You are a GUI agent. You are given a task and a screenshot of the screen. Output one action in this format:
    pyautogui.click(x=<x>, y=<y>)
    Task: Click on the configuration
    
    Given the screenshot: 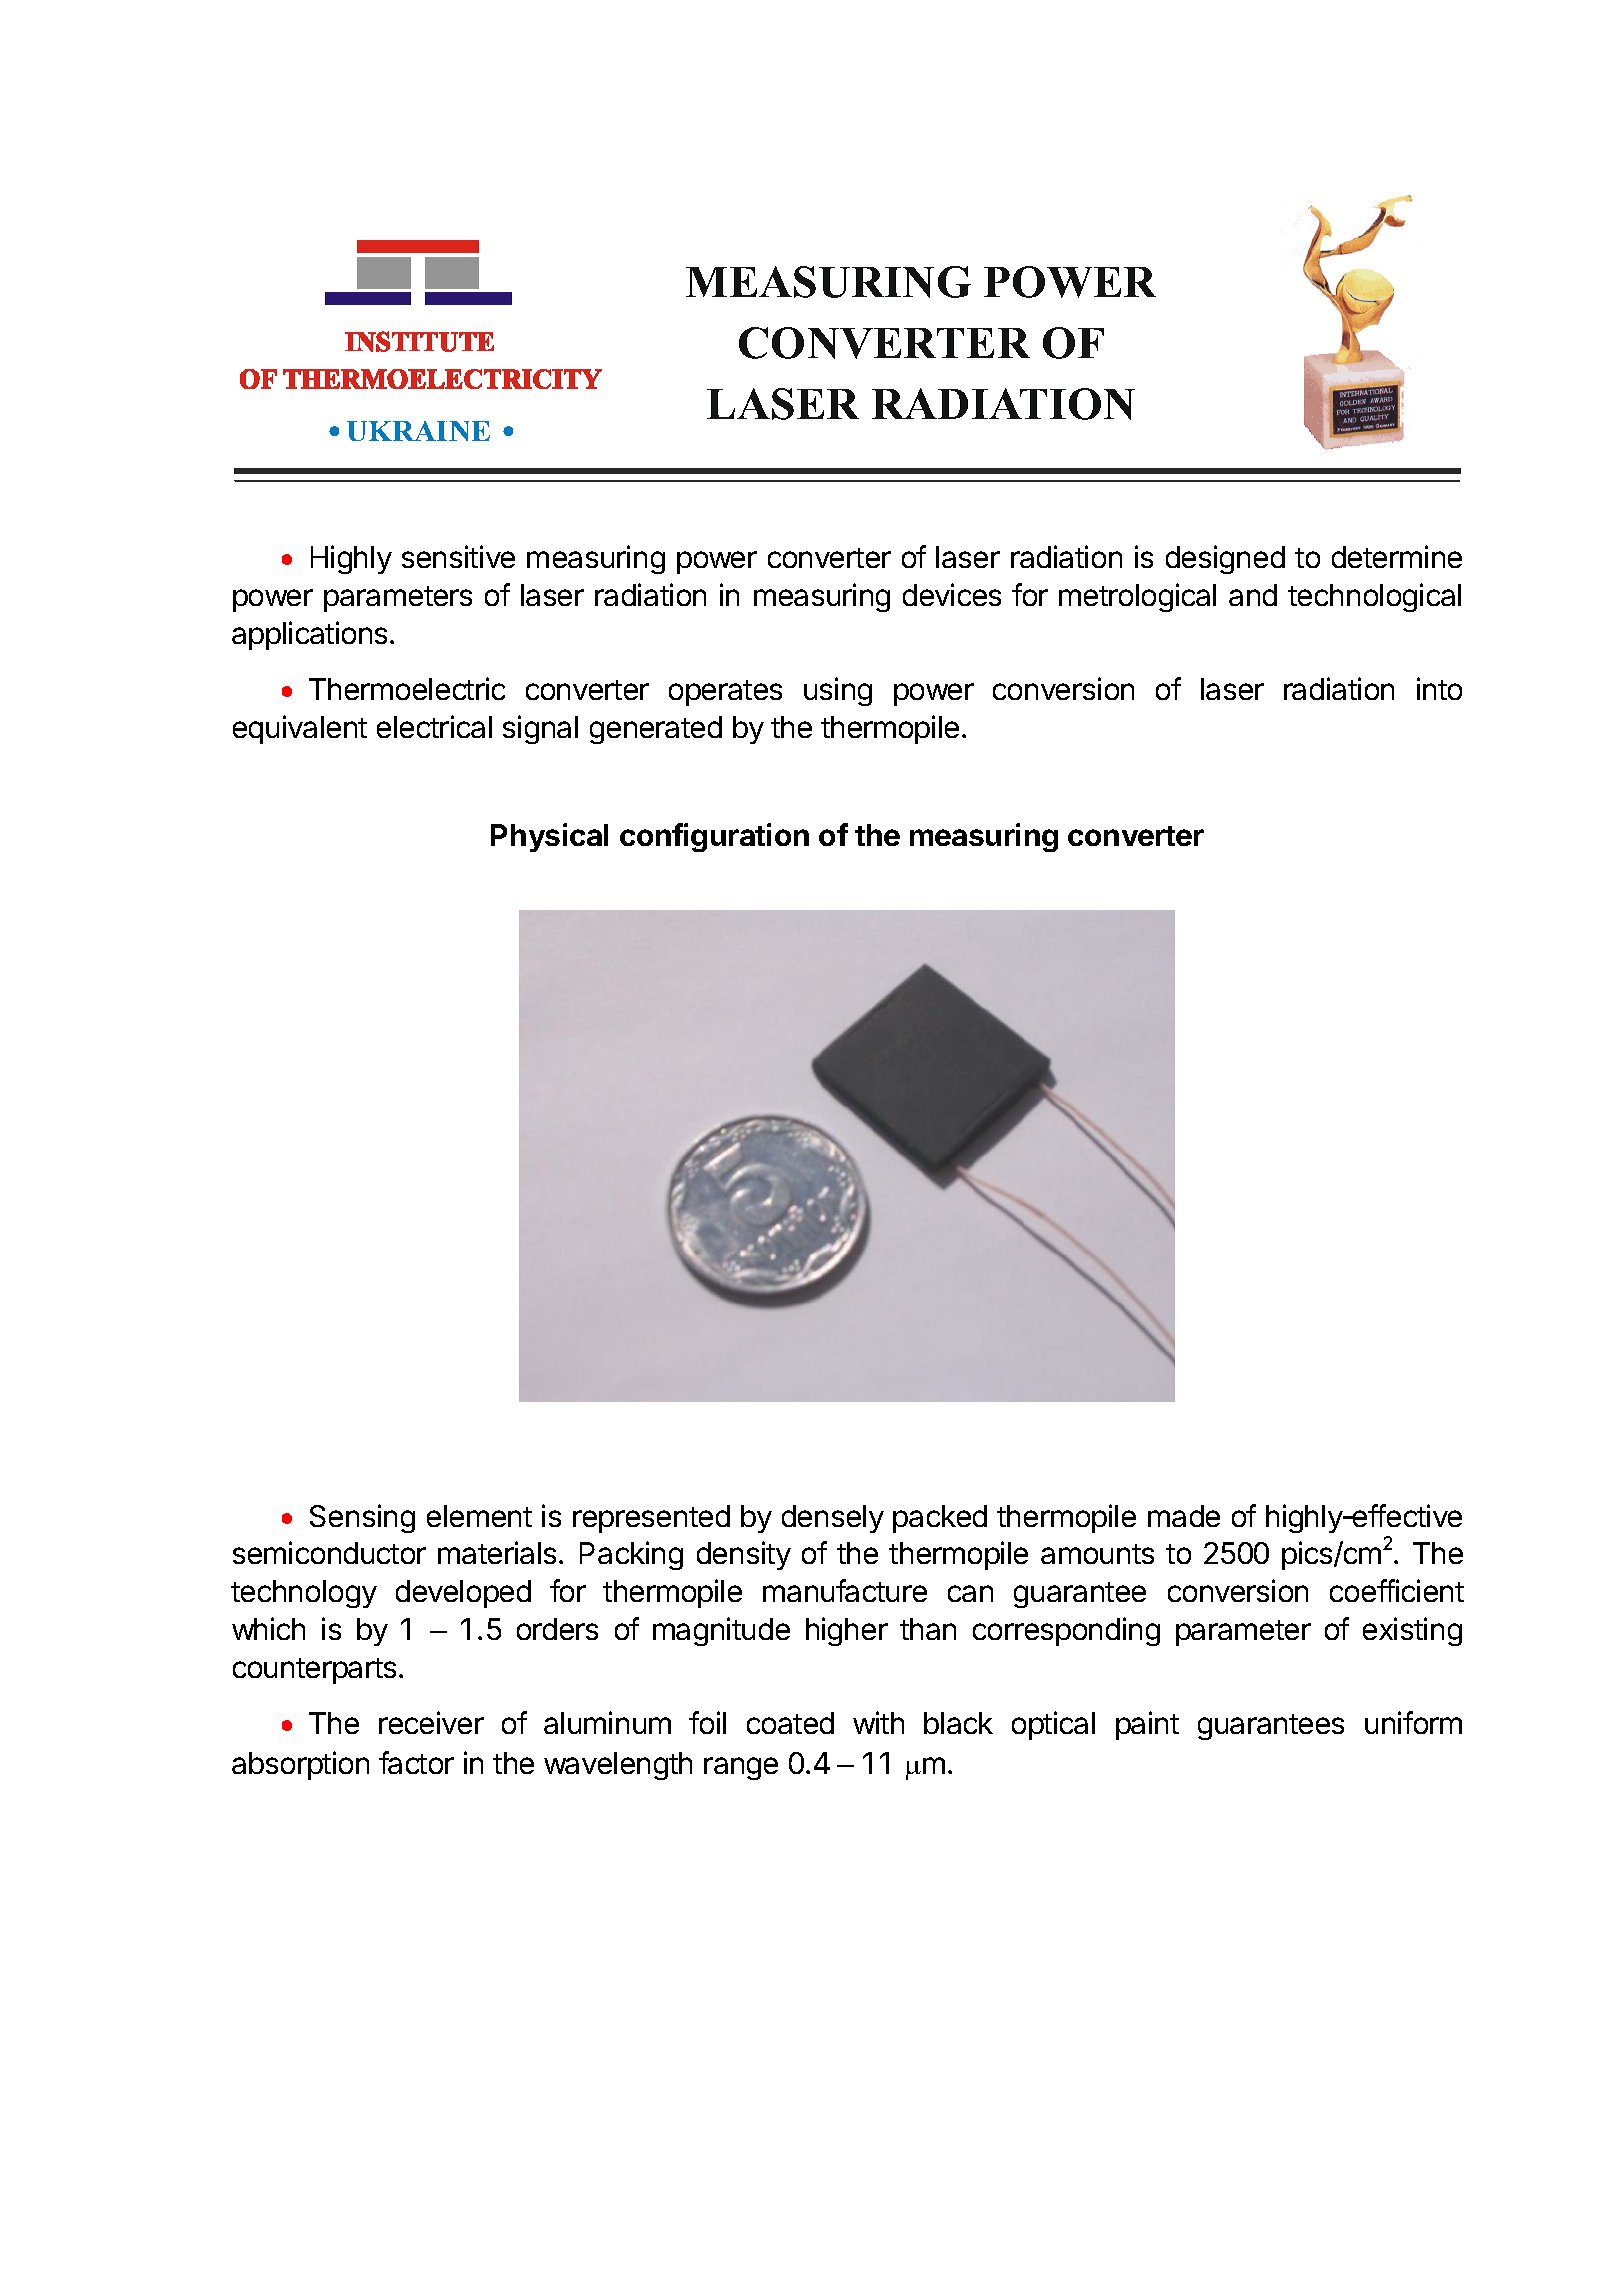 What is the action you would take?
    pyautogui.click(x=714, y=837)
